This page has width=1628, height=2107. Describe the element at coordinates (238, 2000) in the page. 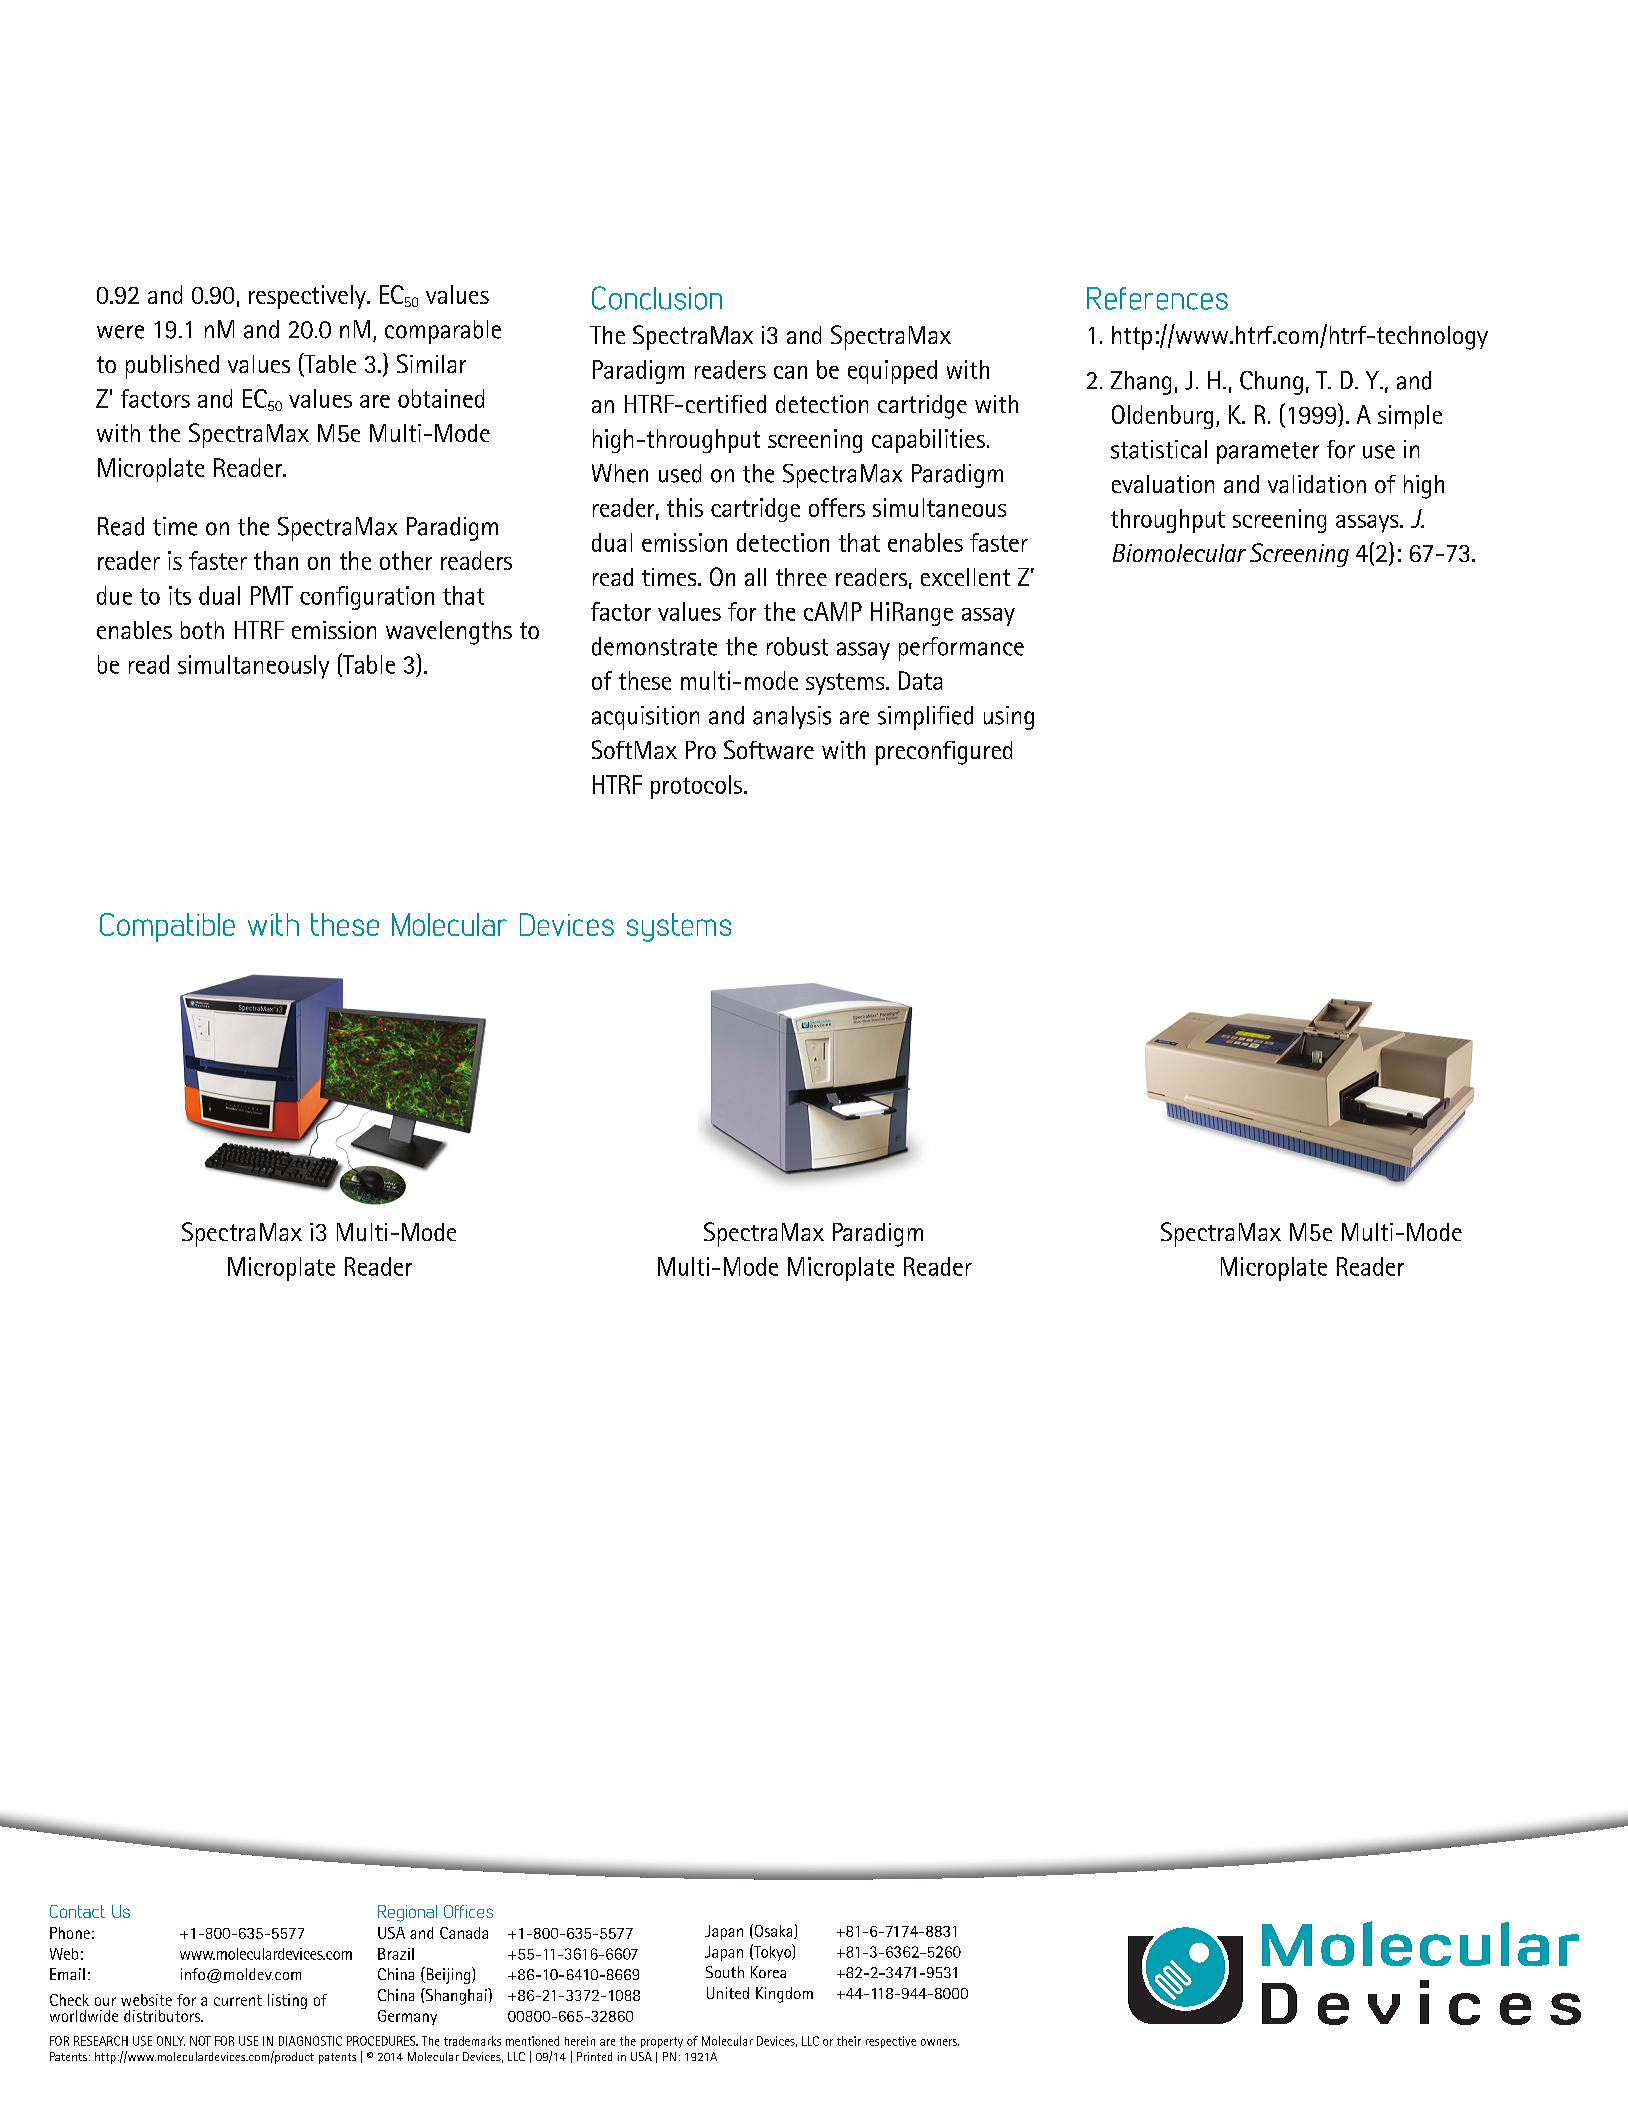

I see `current` at that location.
